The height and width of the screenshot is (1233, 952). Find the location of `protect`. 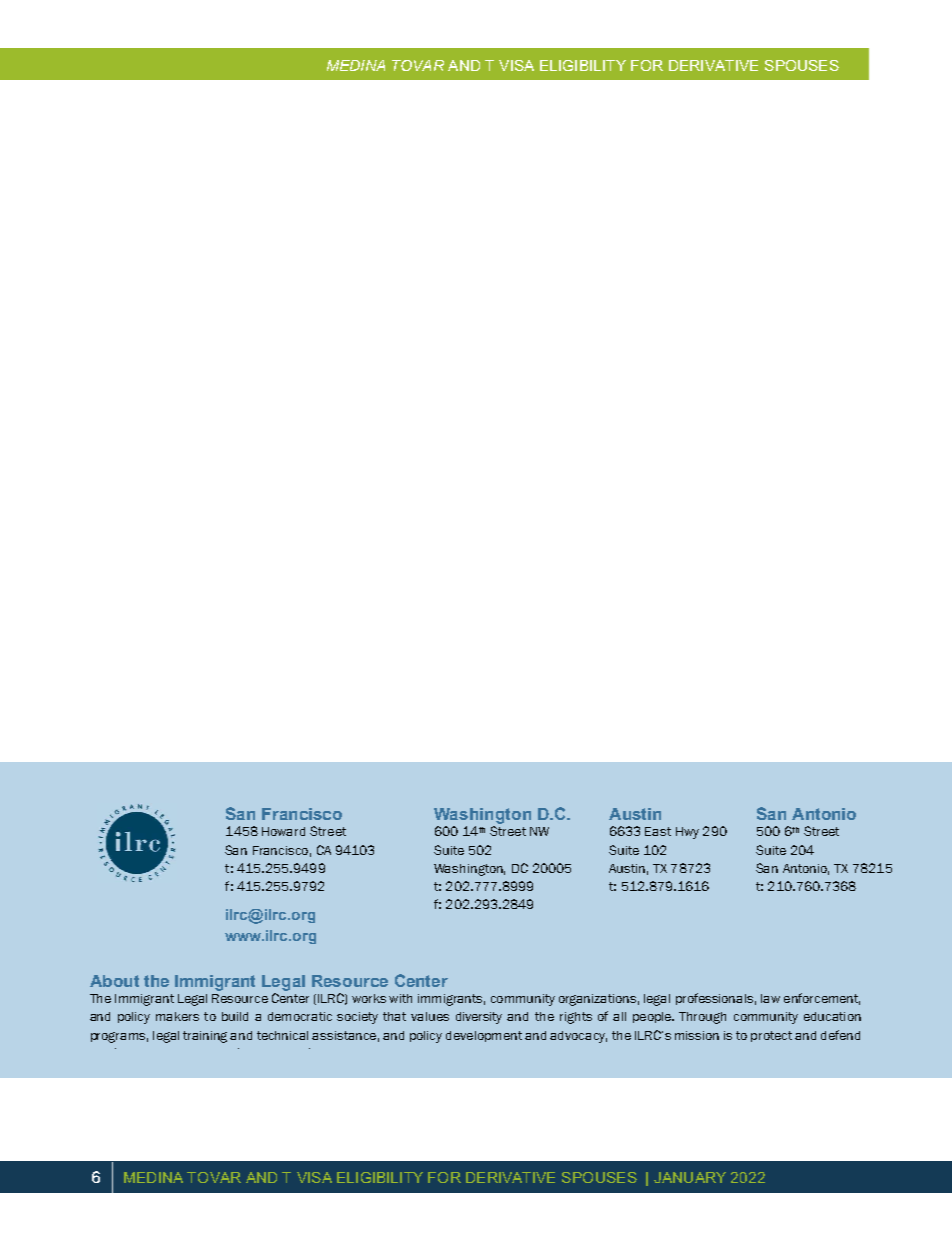

protect is located at coordinates (771, 1036).
